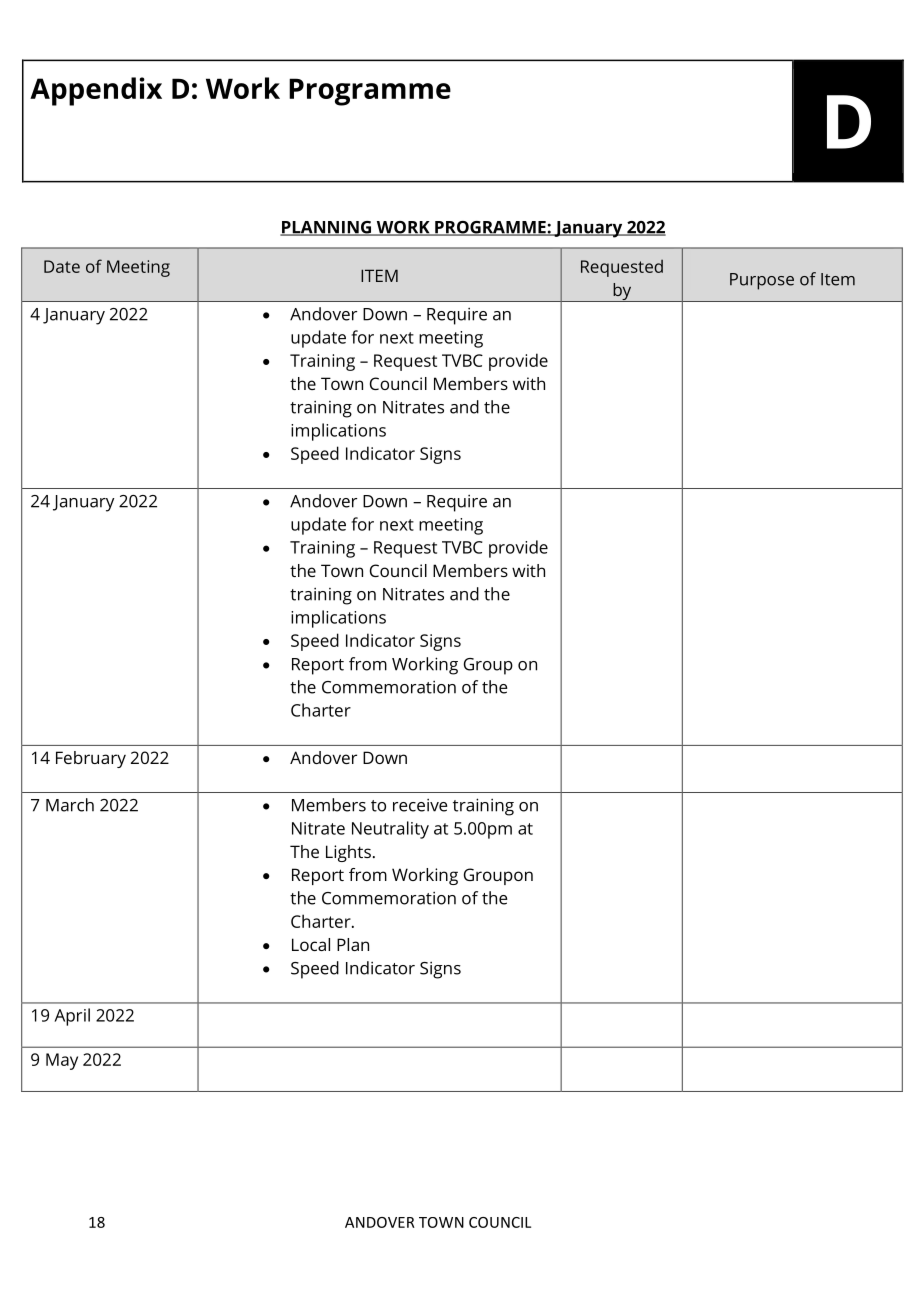  I want to click on Appendix, so click(96, 91).
